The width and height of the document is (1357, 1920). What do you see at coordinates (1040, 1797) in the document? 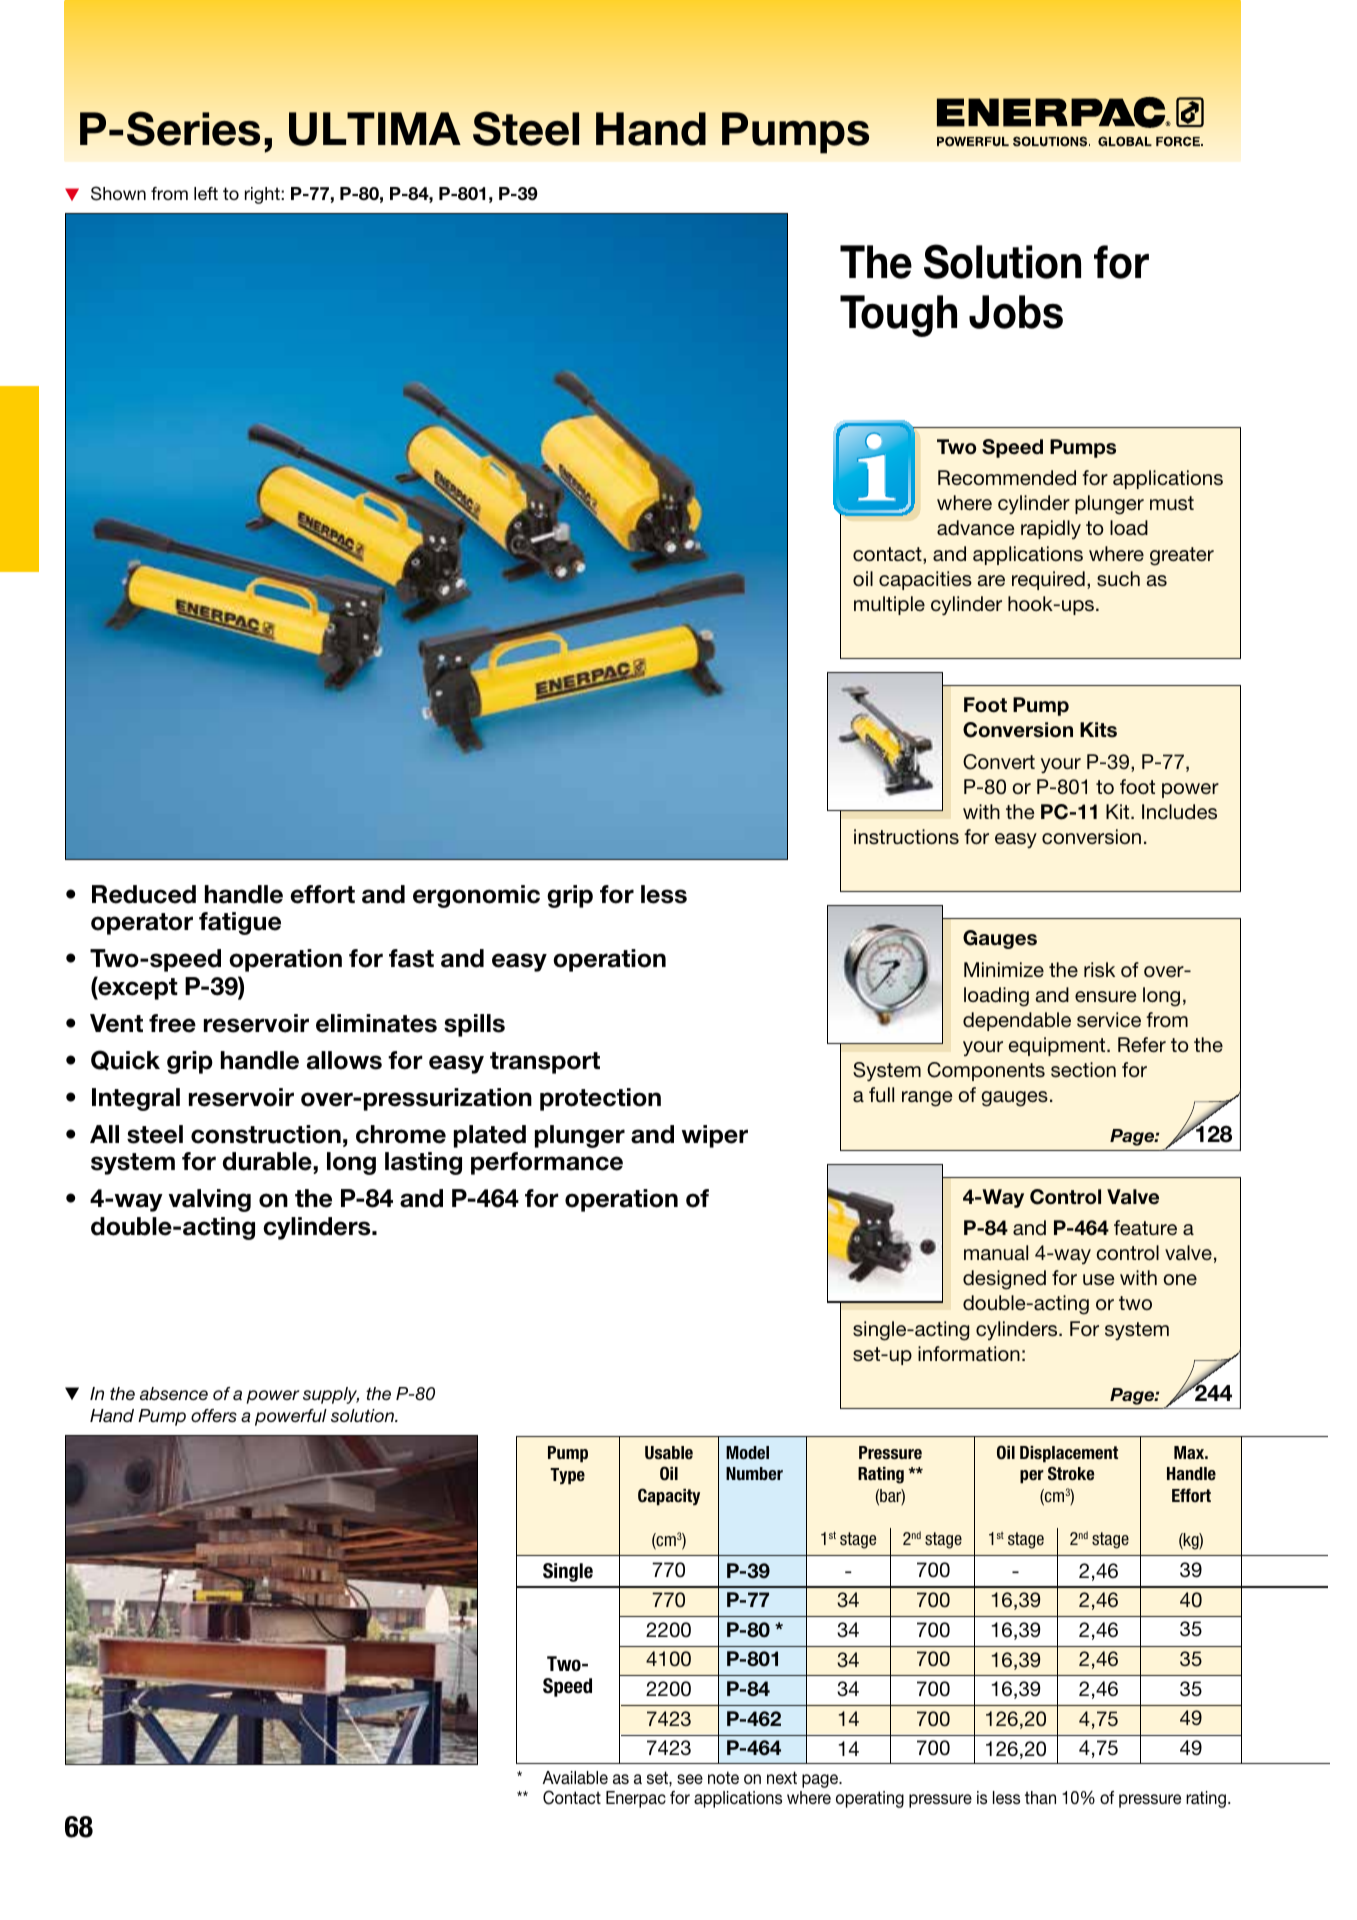
I see `than` at bounding box center [1040, 1797].
